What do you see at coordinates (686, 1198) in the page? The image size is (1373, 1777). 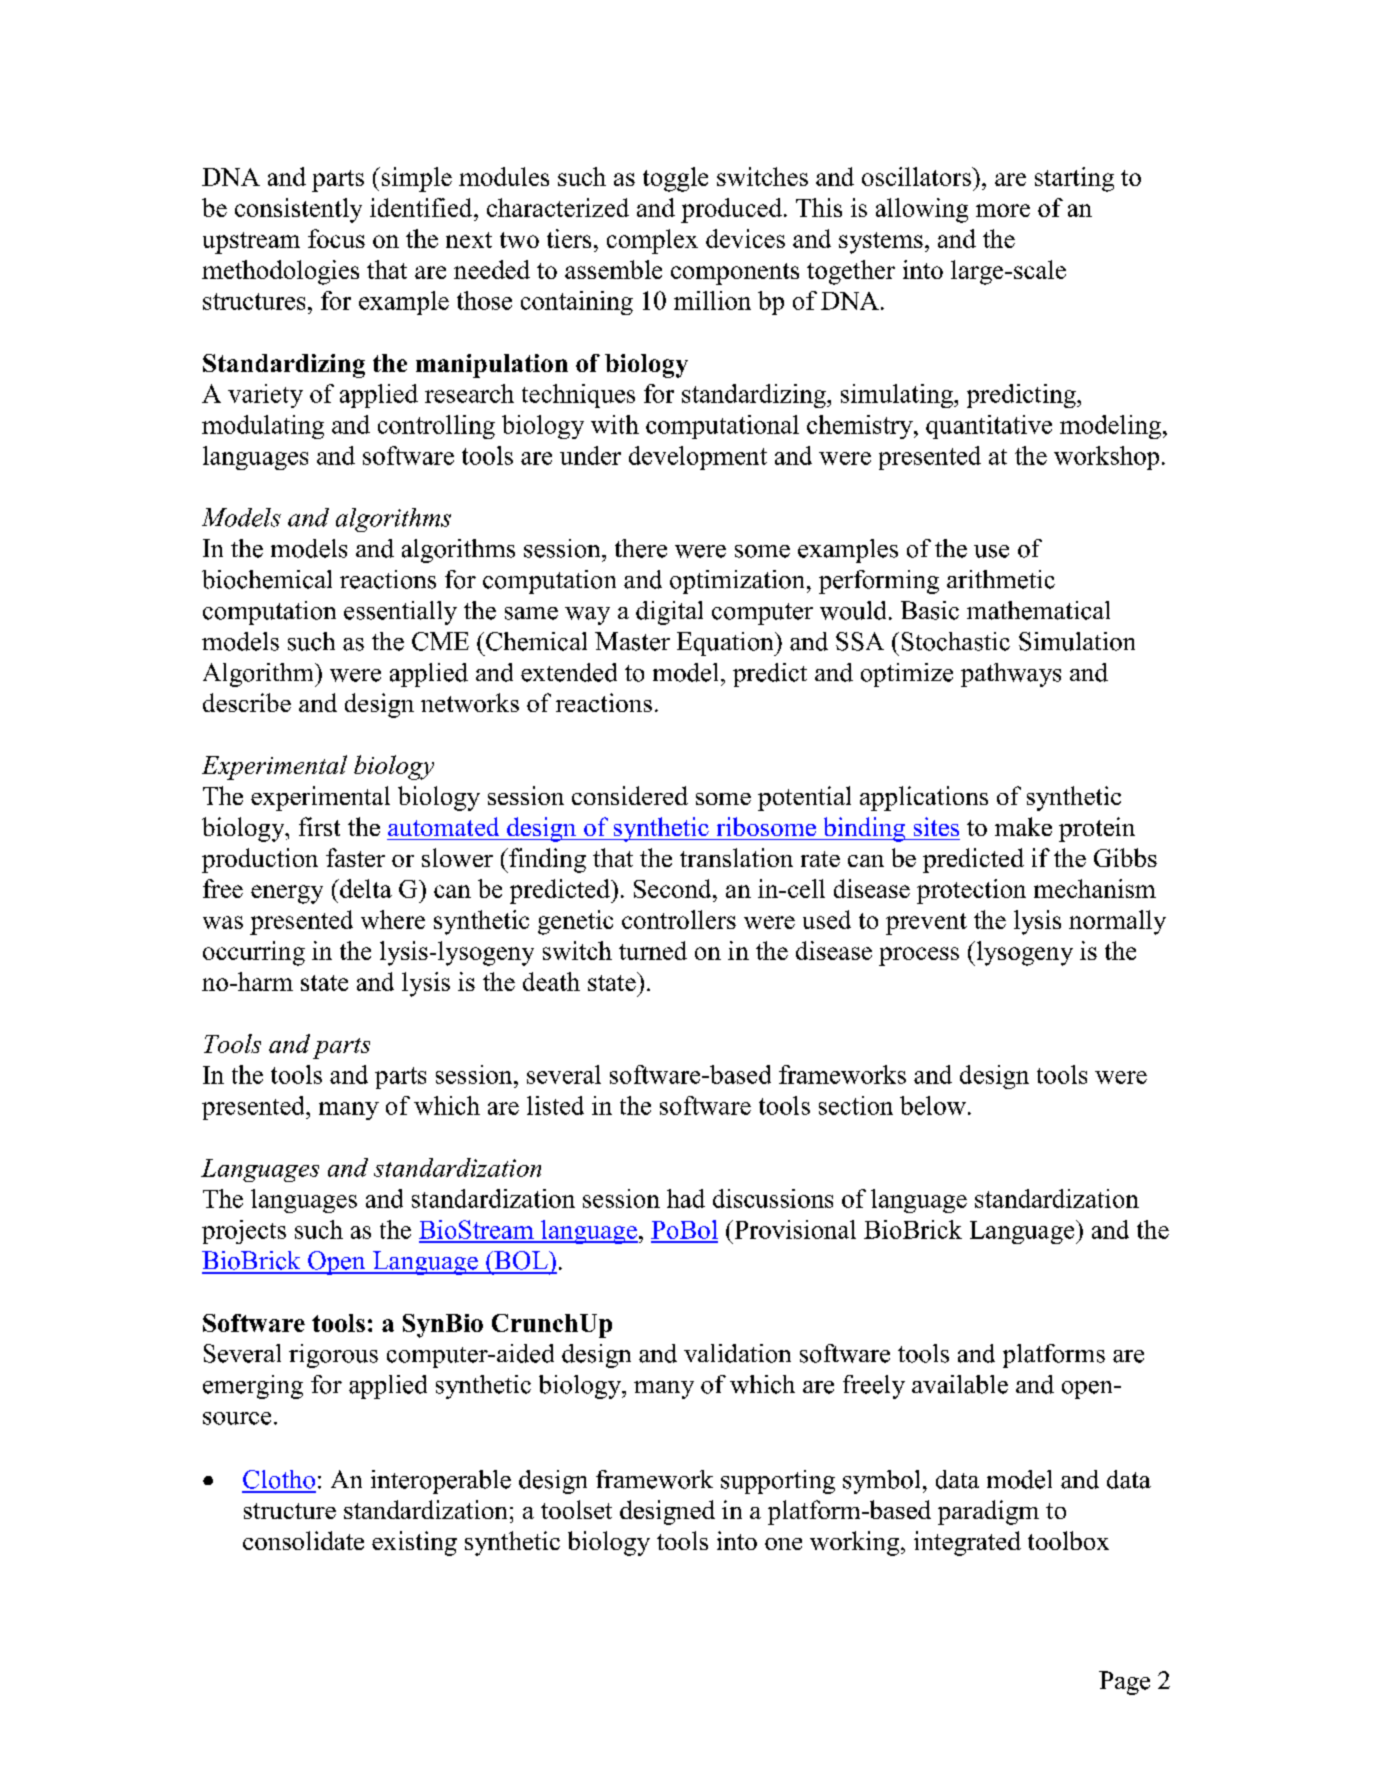 I see `had` at bounding box center [686, 1198].
